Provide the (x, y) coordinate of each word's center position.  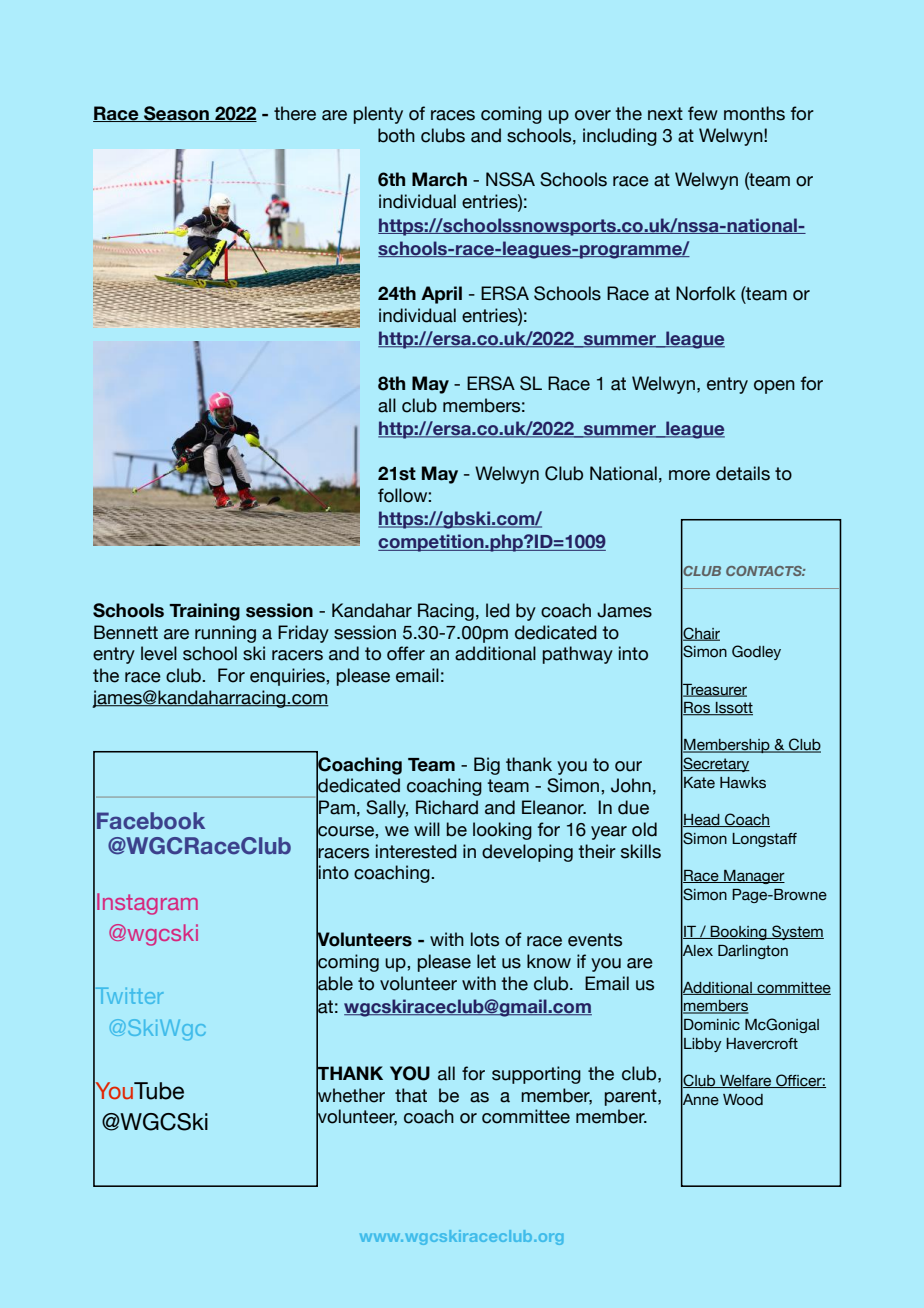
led (498, 610)
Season (176, 114)
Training (204, 612)
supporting (536, 1075)
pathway (578, 655)
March (439, 179)
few (703, 113)
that (411, 1095)
